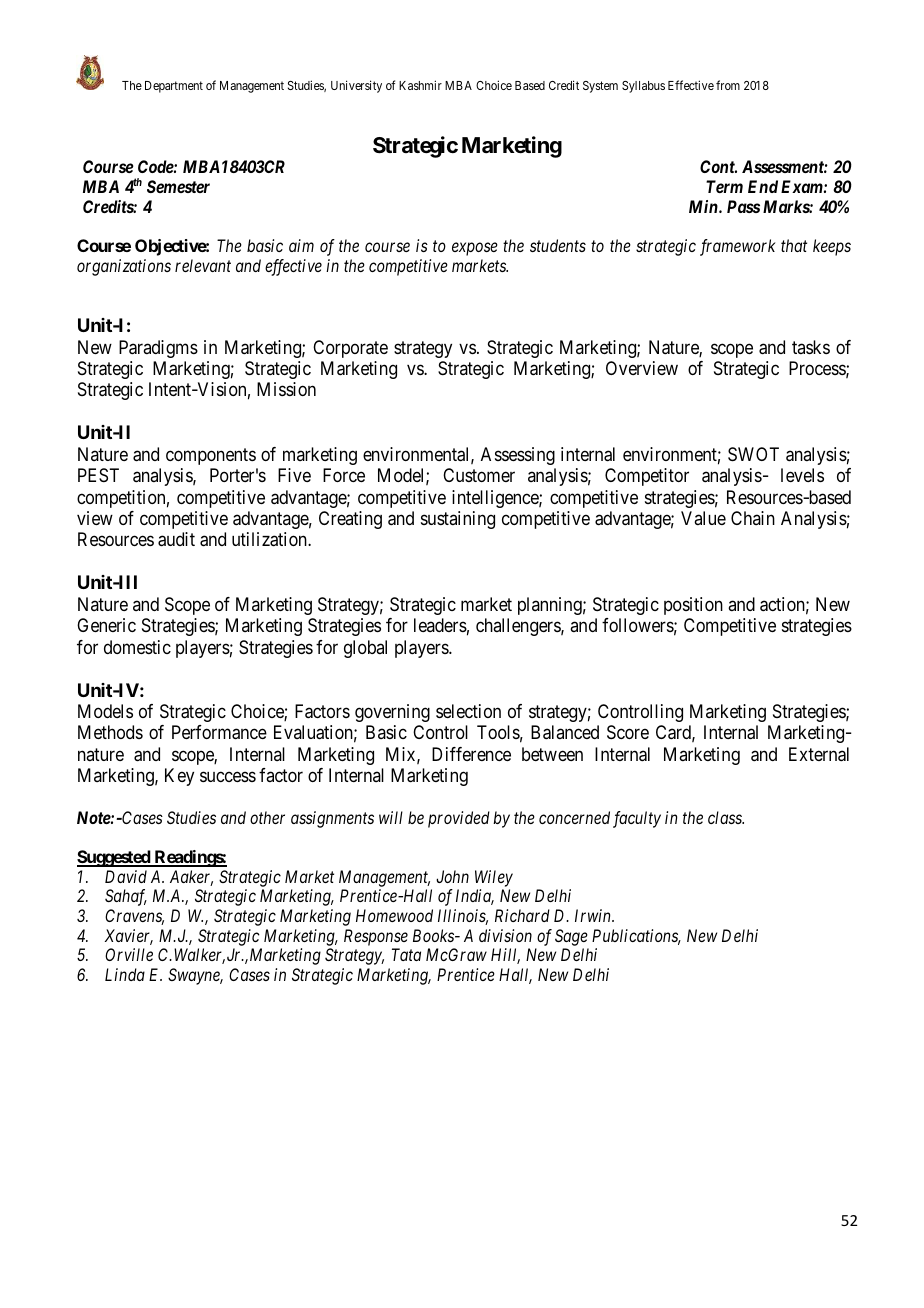 This page has height=1308, width=924. Describe the element at coordinates (594, 915) in the page. I see `Irwin` at that location.
